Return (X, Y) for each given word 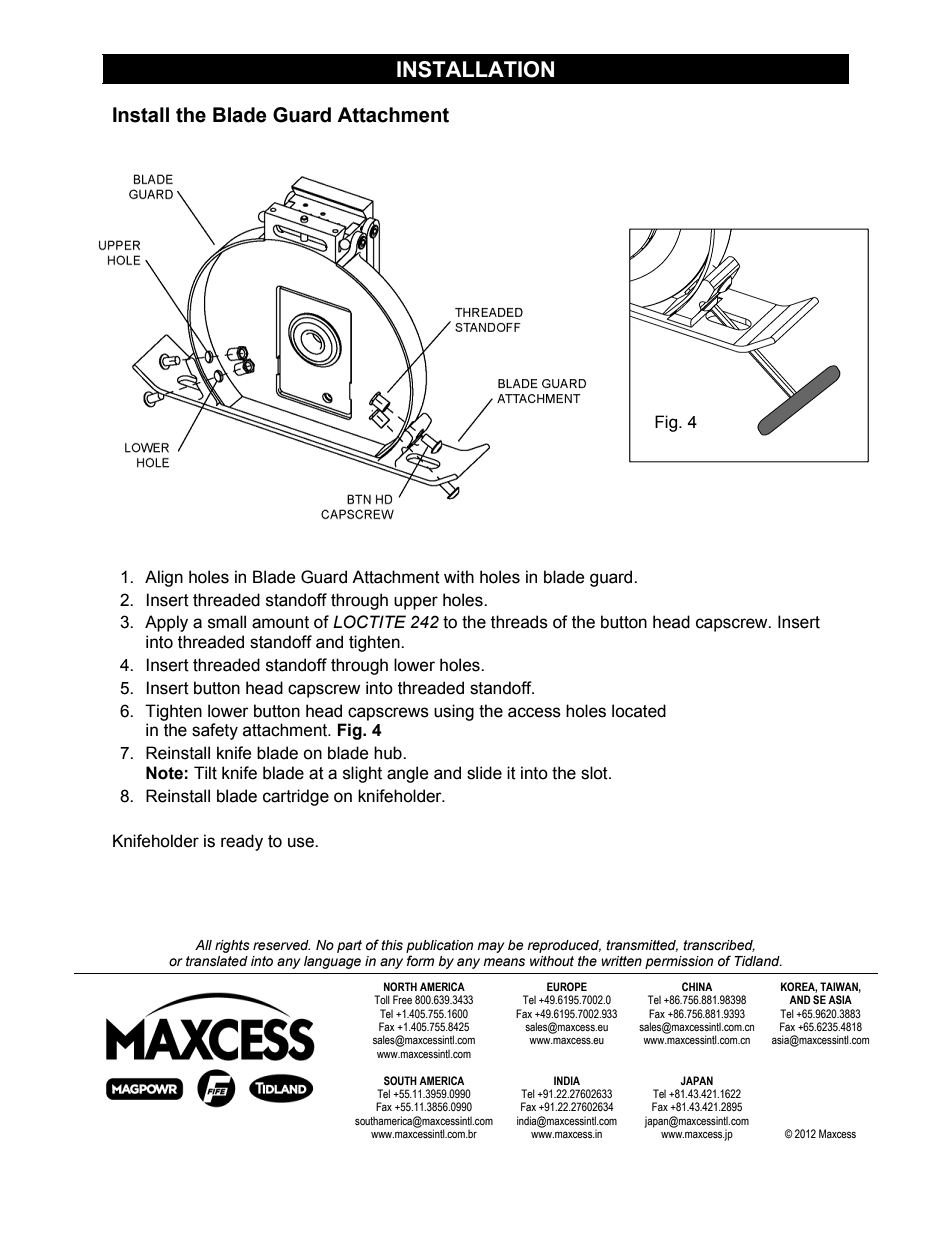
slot (595, 773)
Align (164, 578)
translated (217, 961)
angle (407, 774)
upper (416, 603)
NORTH (400, 986)
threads (519, 622)
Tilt (205, 773)
